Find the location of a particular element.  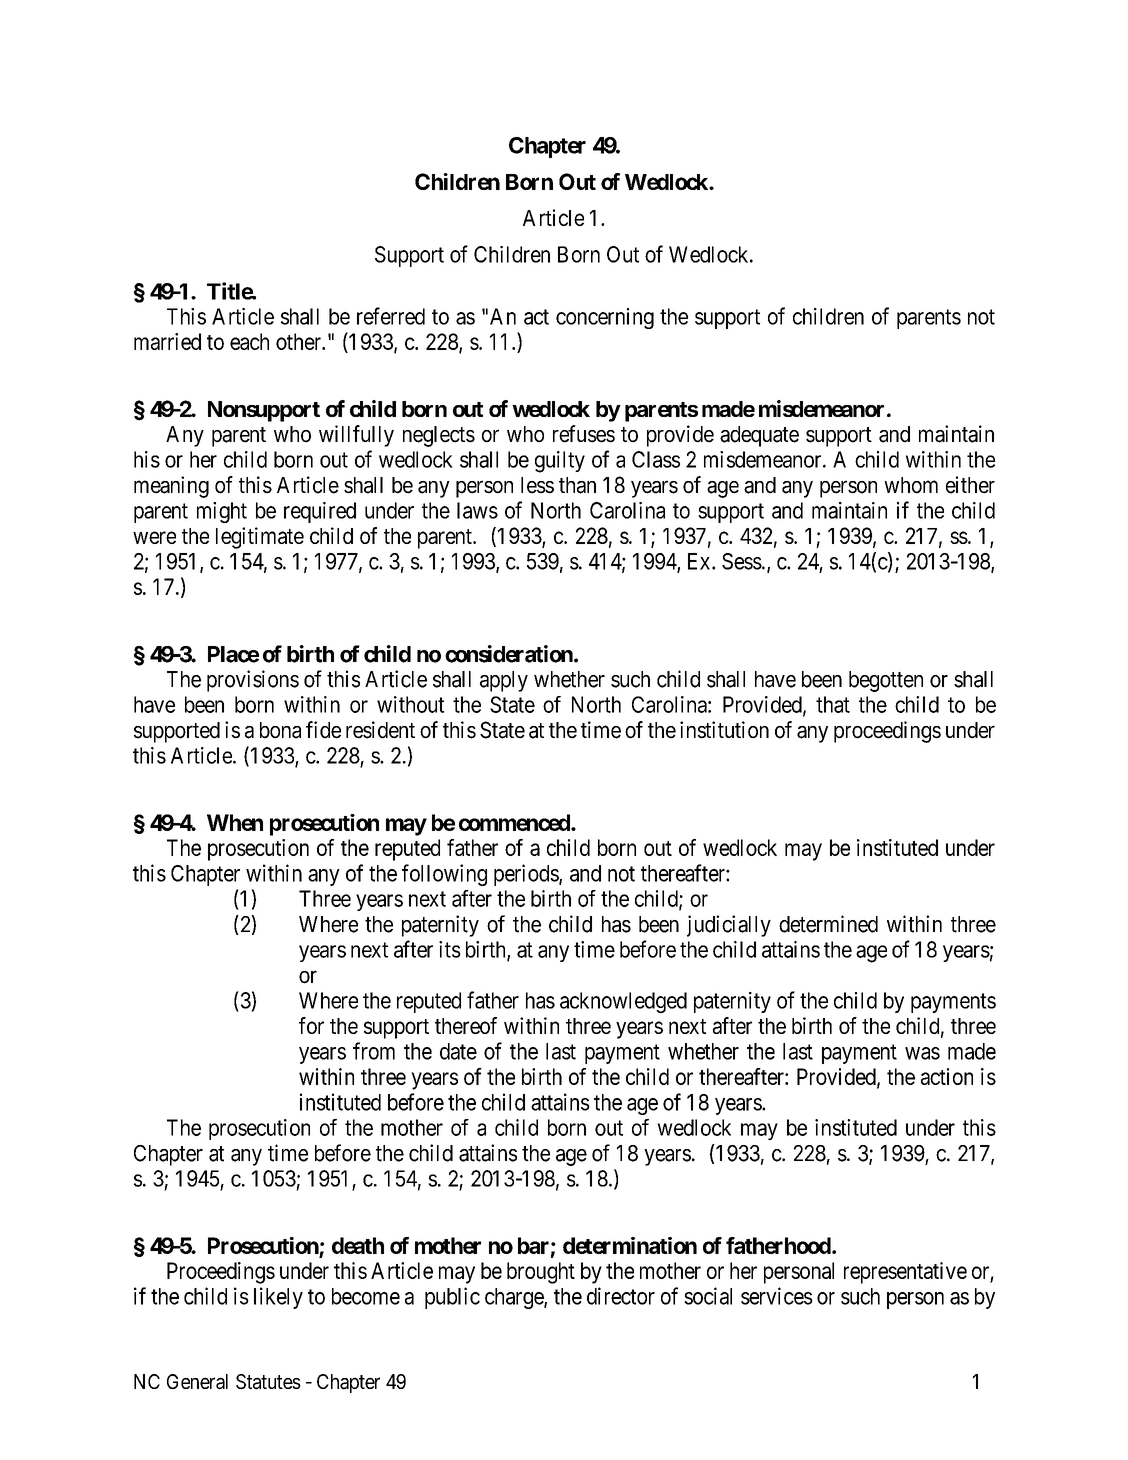

from is located at coordinates (374, 1051).
